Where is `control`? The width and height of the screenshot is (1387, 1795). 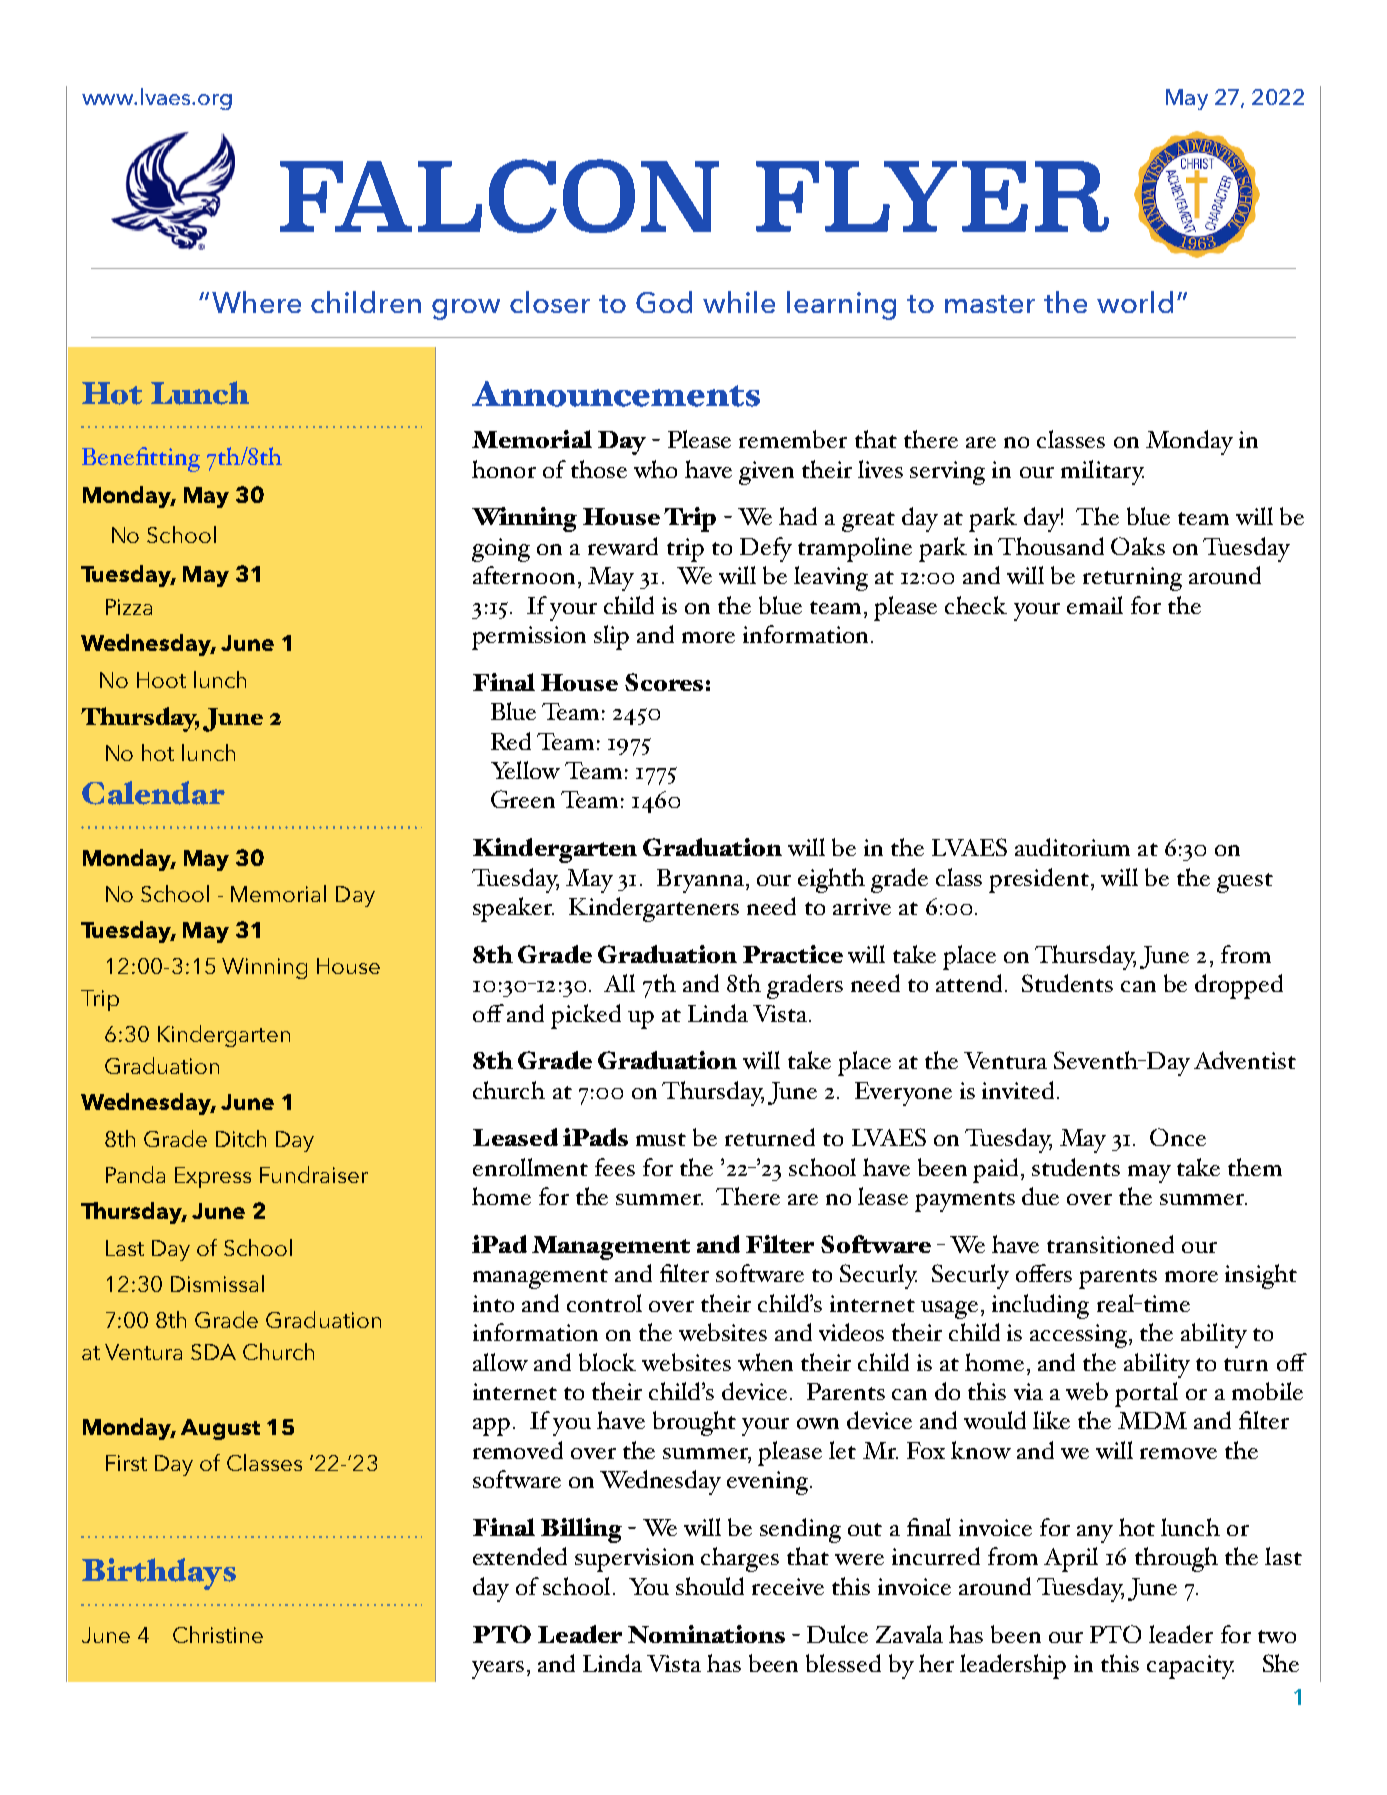
control is located at coordinates (604, 1303).
